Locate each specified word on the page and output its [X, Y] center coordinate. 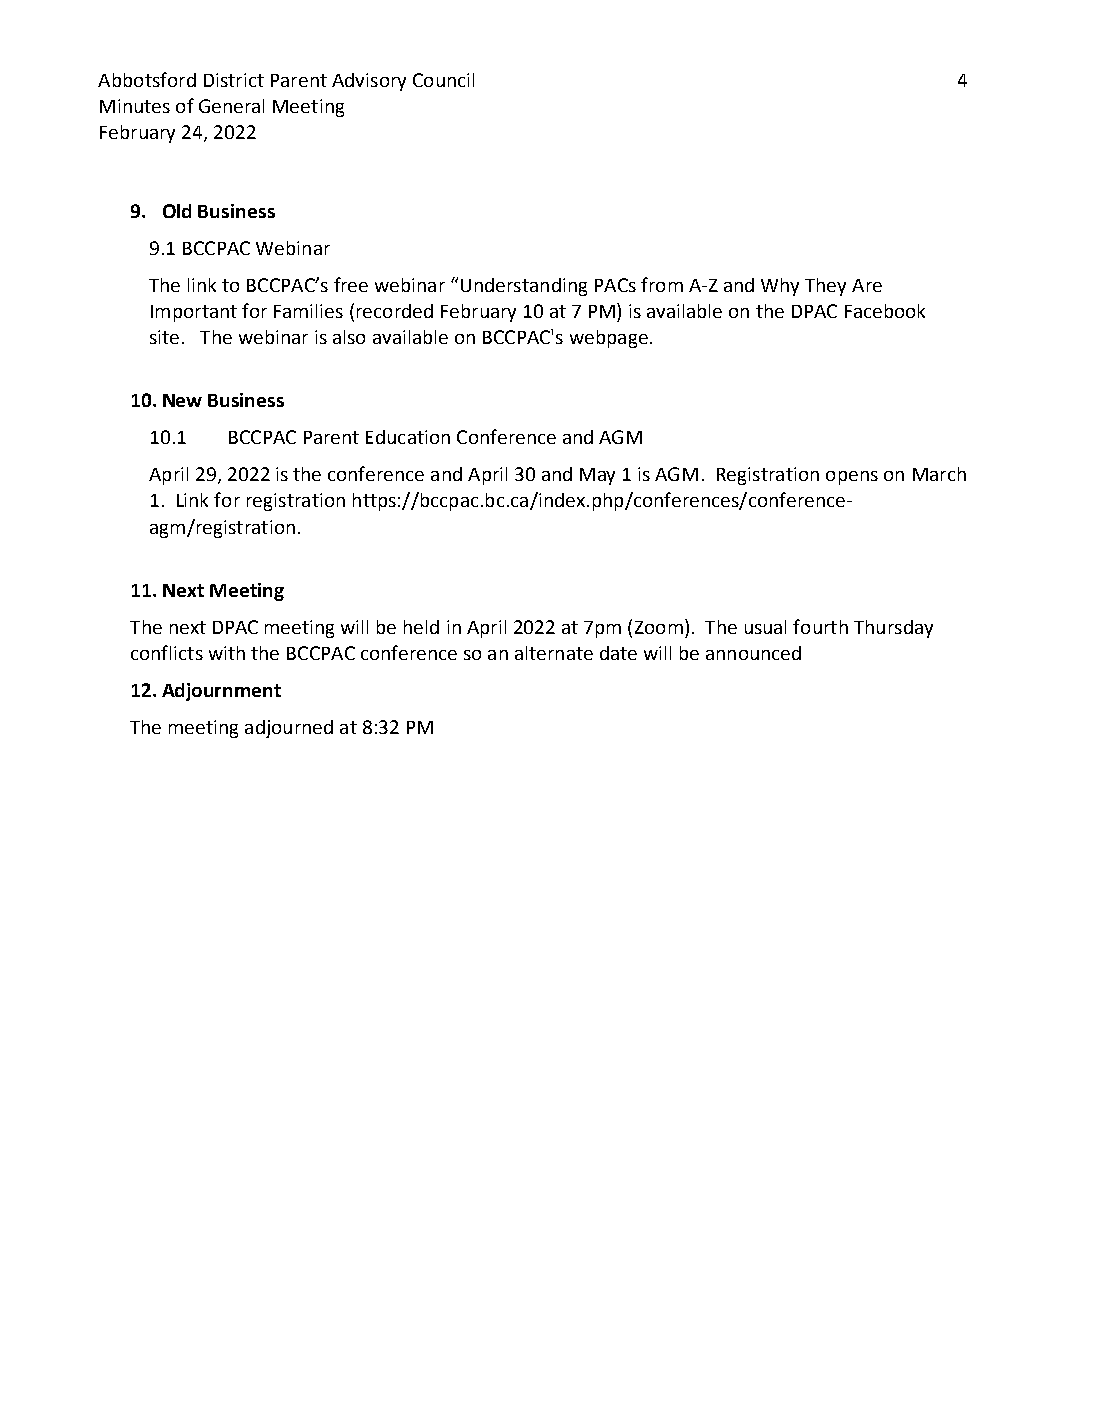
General [231, 106]
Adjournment [221, 692]
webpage [609, 339]
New [182, 400]
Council [443, 80]
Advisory [369, 82]
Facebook [885, 311]
